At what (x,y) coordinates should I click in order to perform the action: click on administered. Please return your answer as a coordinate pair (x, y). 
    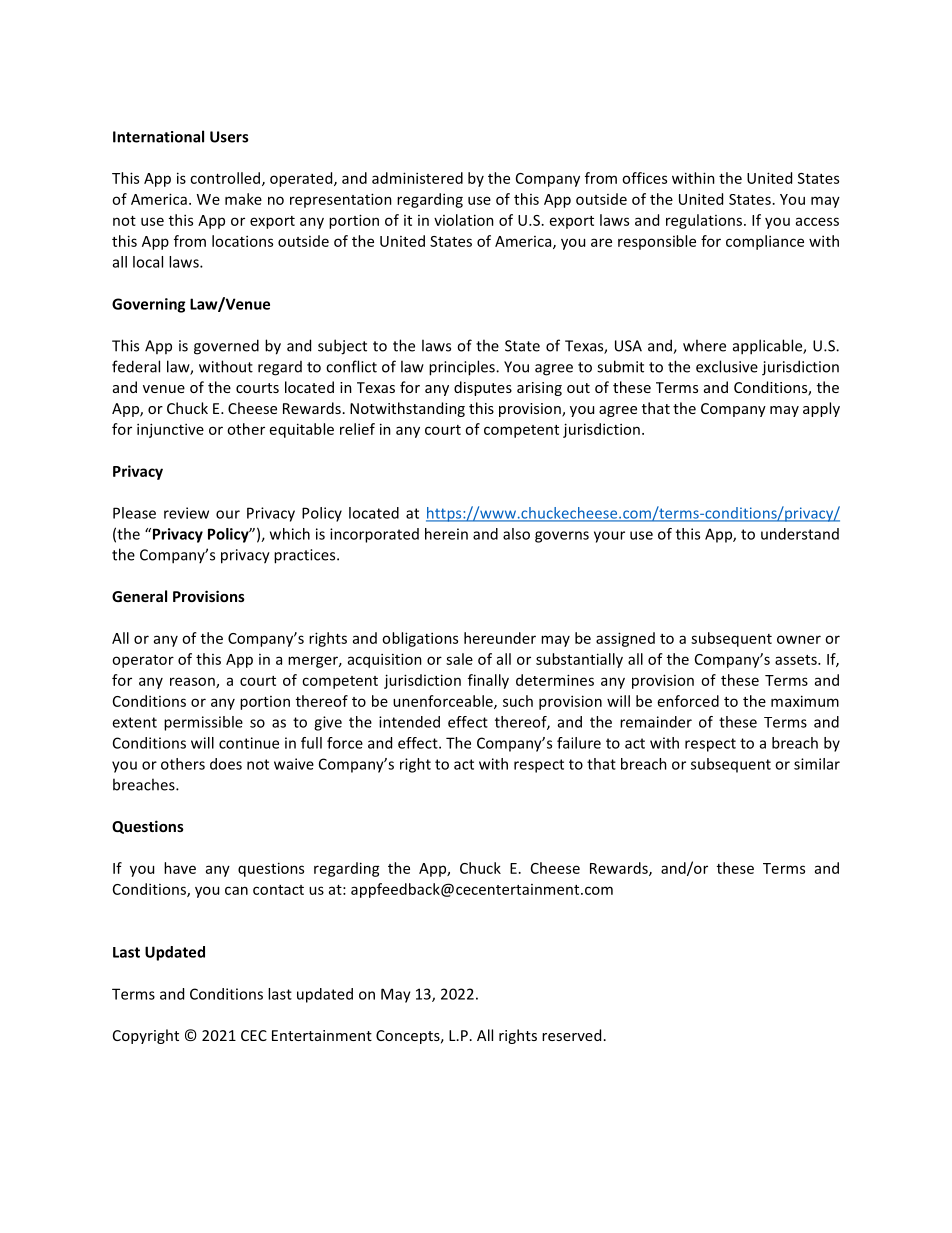
    Looking at the image, I should click on (417, 178).
